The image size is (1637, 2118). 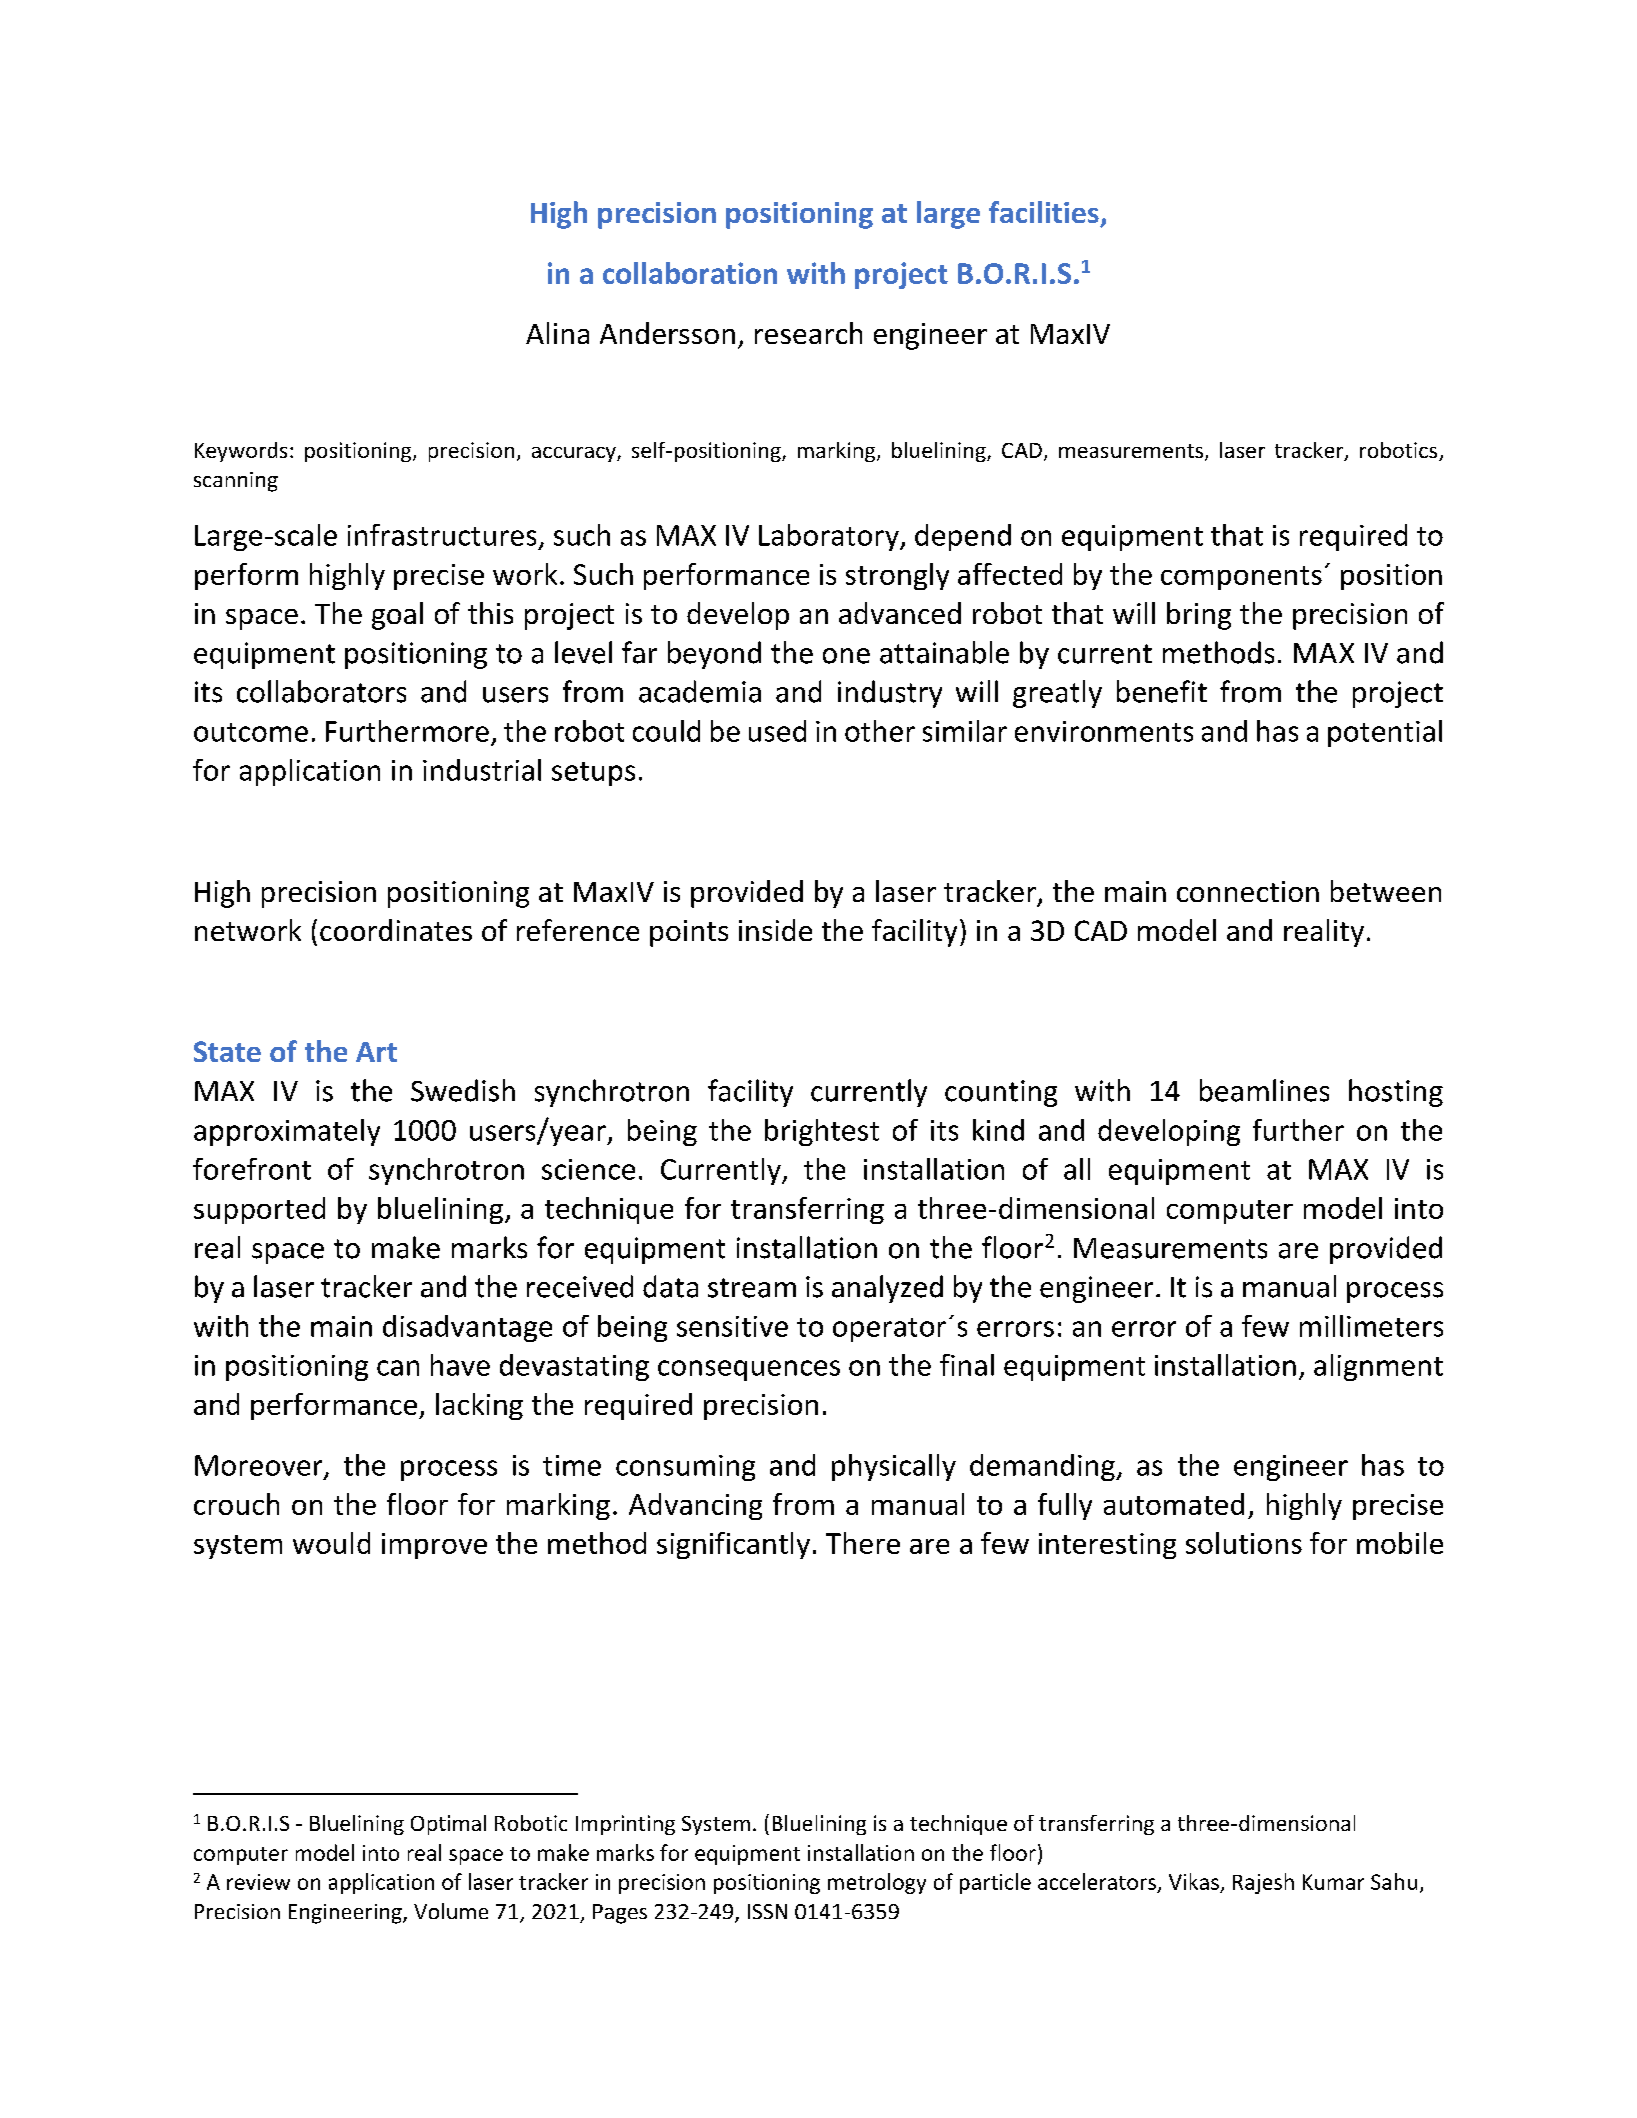 What do you see at coordinates (1044, 212) in the screenshot?
I see `facilities` at bounding box center [1044, 212].
